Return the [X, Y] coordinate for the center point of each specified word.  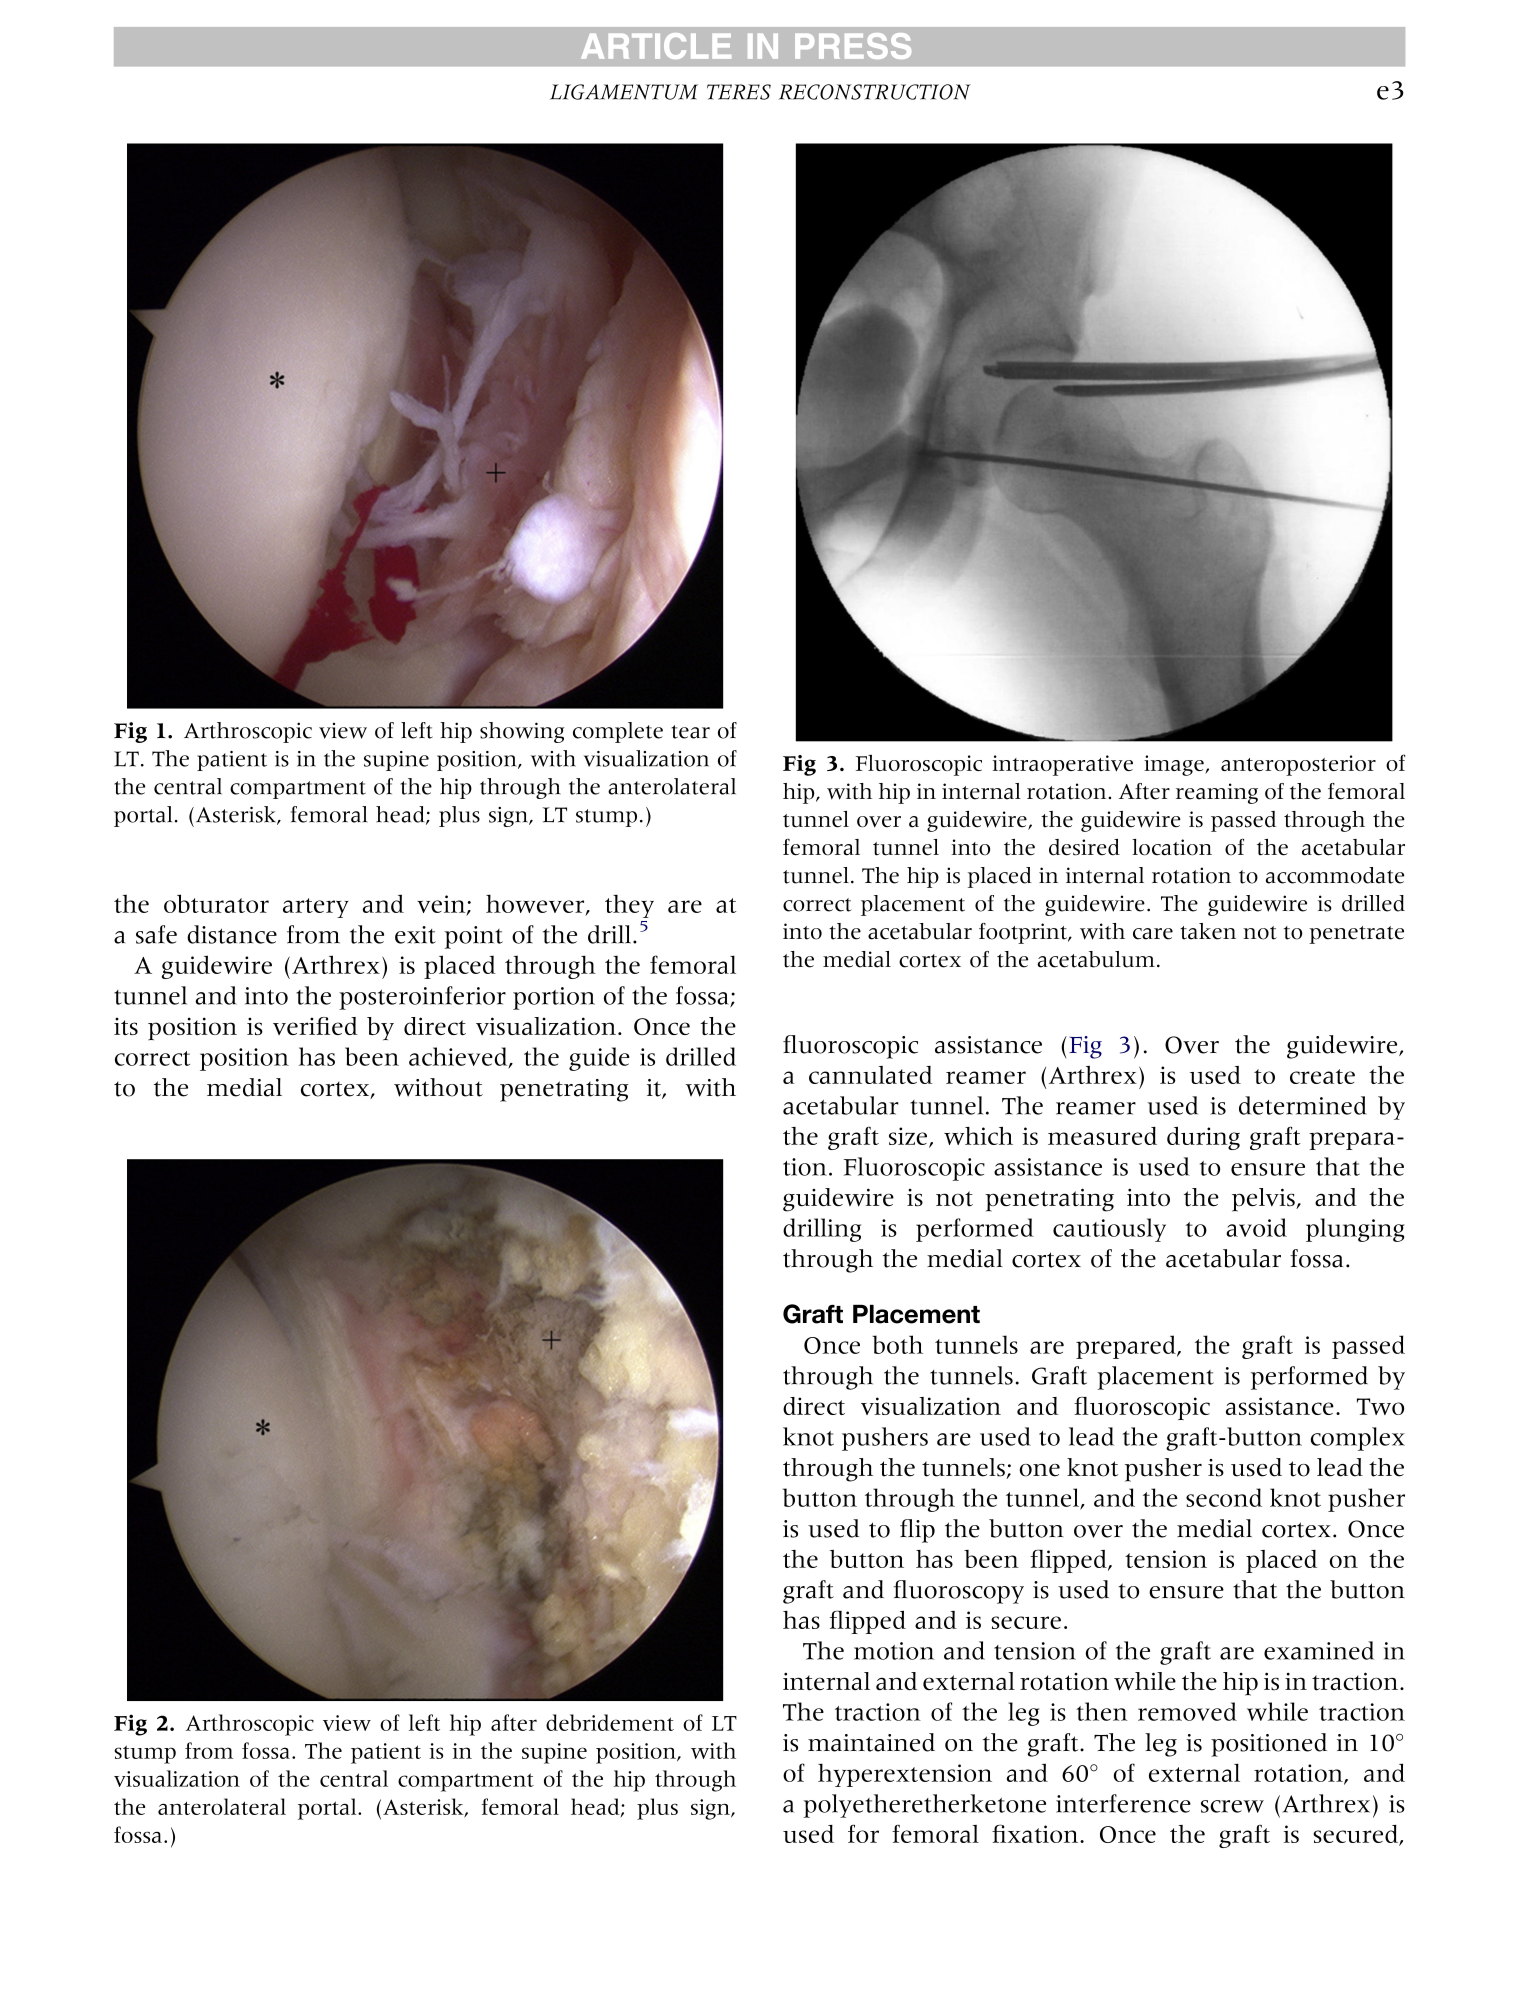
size [908, 1136]
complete [618, 732]
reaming [1217, 793]
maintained [871, 1742]
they [629, 906]
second [1224, 1497]
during [1203, 1138]
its [126, 1026]
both [897, 1344]
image [1175, 765]
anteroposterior [1298, 765]
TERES [739, 92]
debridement [610, 1722]
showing [522, 732]
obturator [216, 903]
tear [690, 732]
